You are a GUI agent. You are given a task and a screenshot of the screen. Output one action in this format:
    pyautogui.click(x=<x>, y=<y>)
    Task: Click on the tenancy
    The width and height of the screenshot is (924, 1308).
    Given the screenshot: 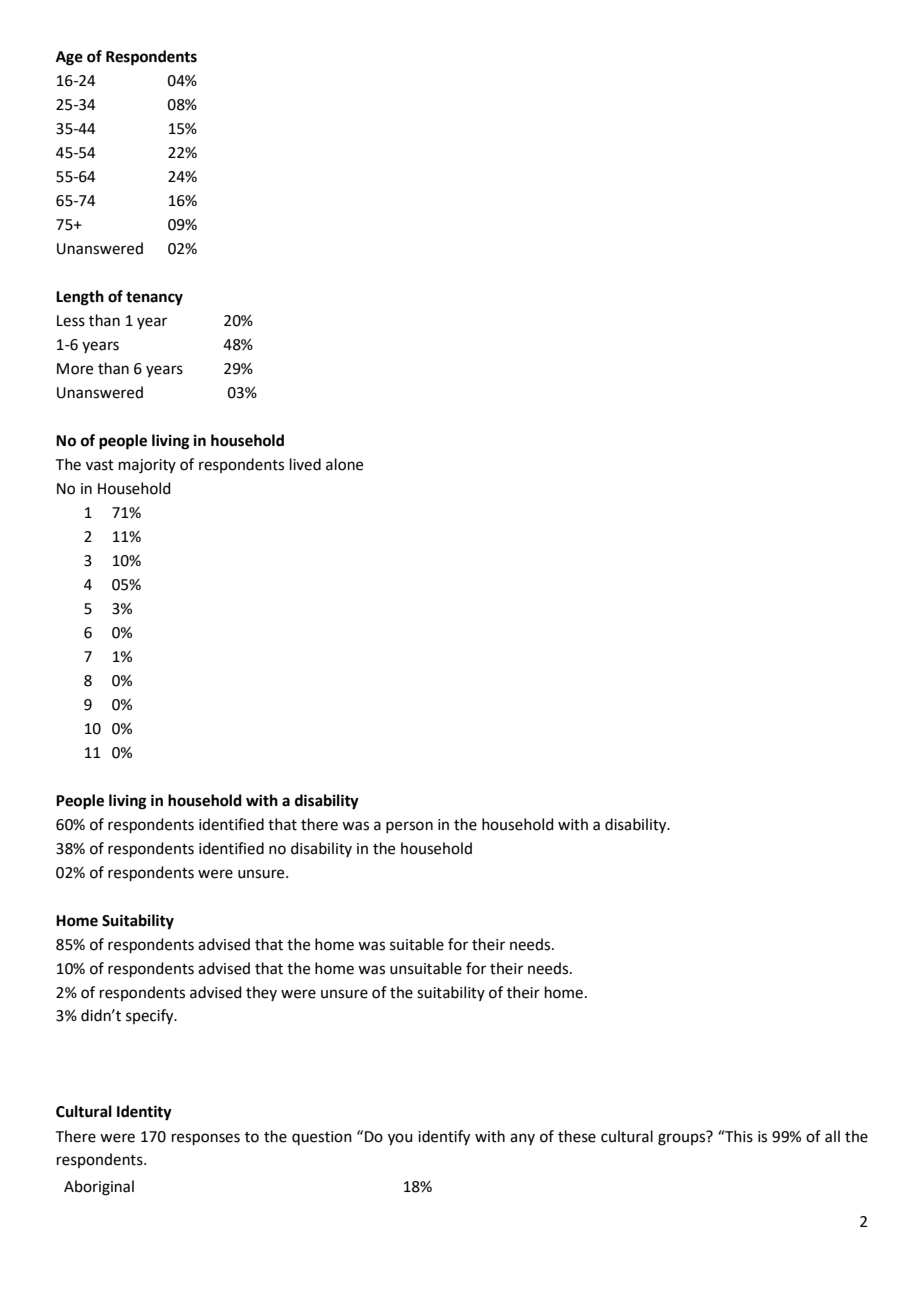 What is the action you would take?
    pyautogui.click(x=154, y=299)
